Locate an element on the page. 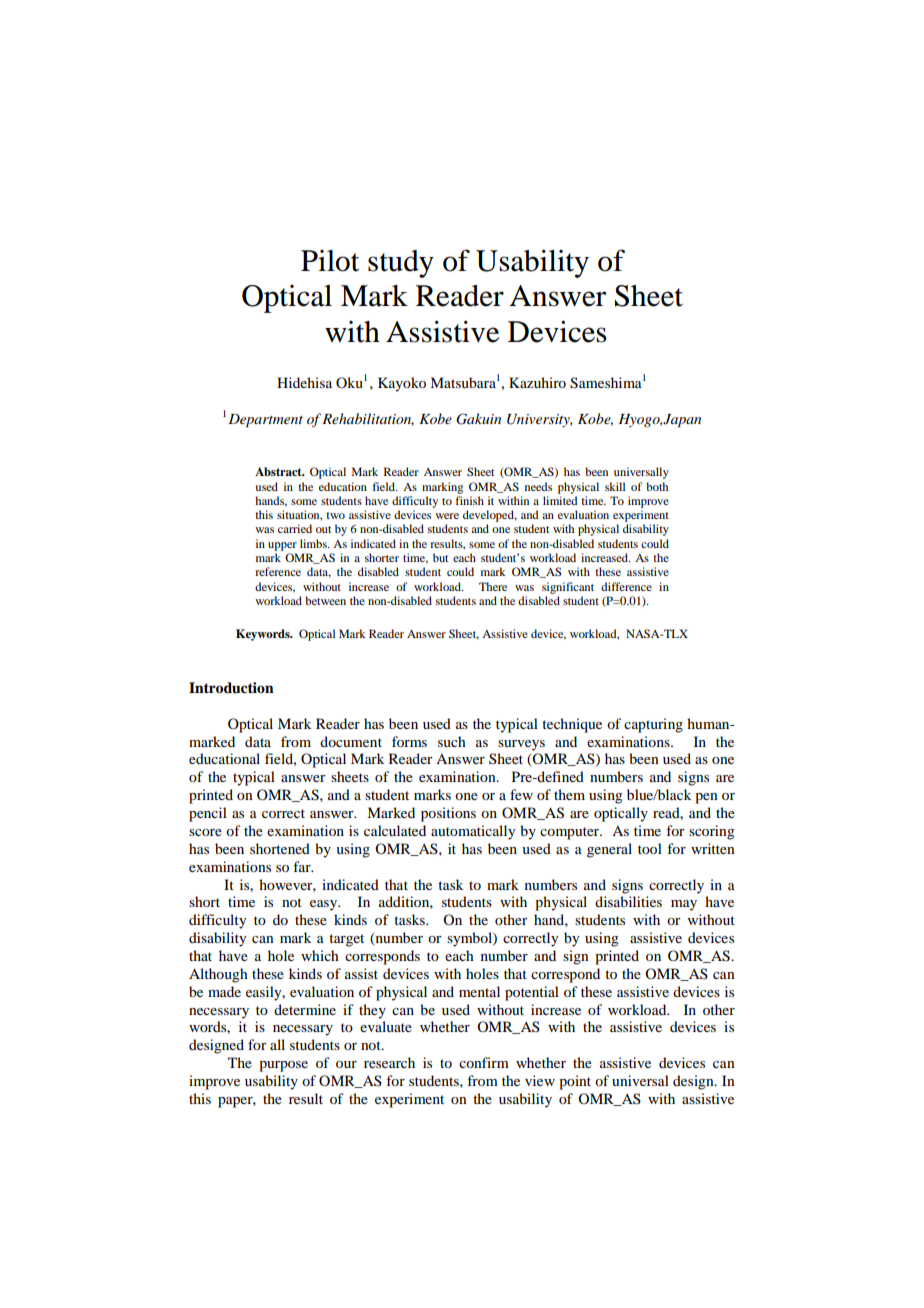 The height and width of the image is (1308, 924). point is located at coordinates (575, 1082).
